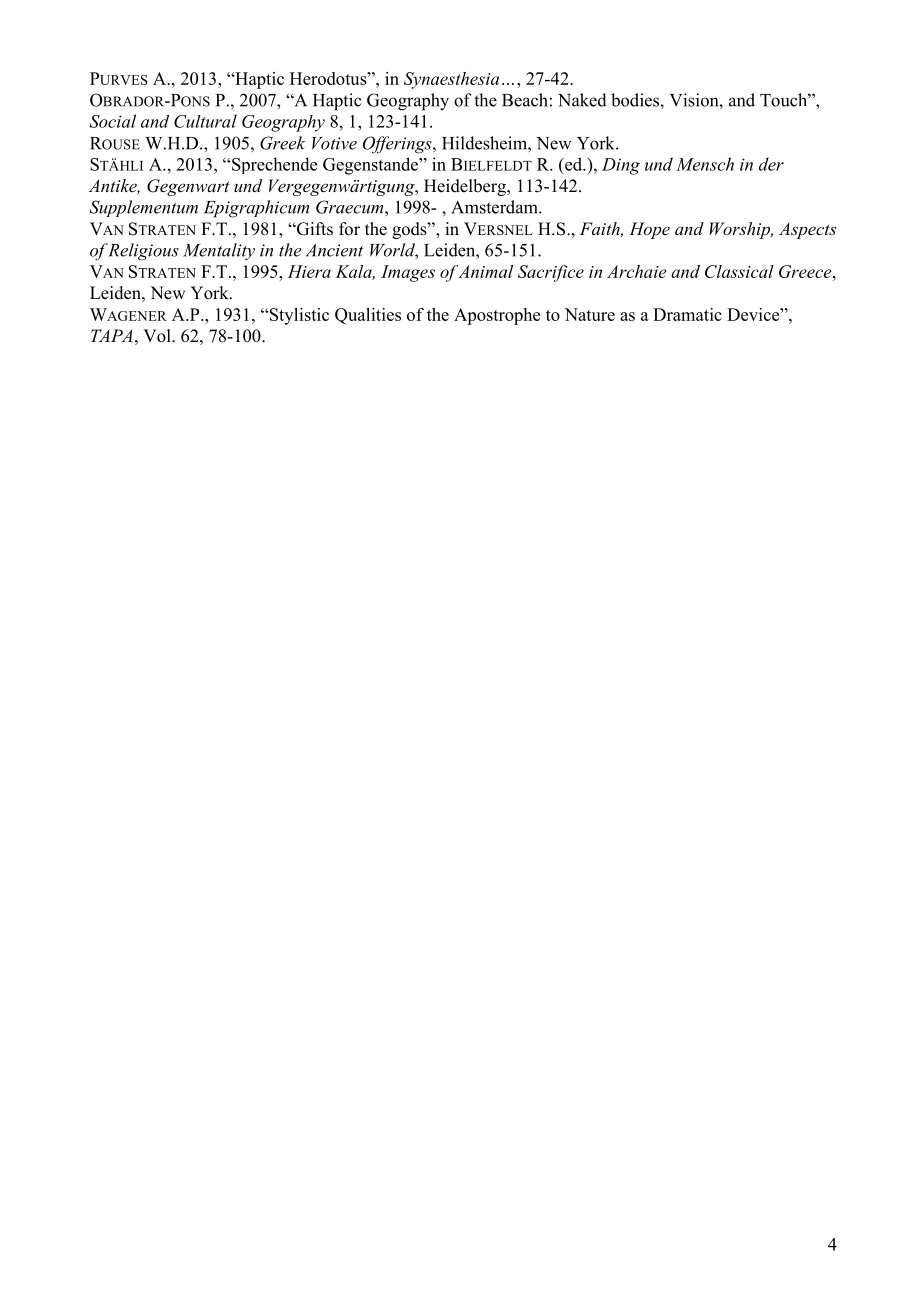  What do you see at coordinates (497, 316) in the screenshot?
I see `Apostrophe` at bounding box center [497, 316].
